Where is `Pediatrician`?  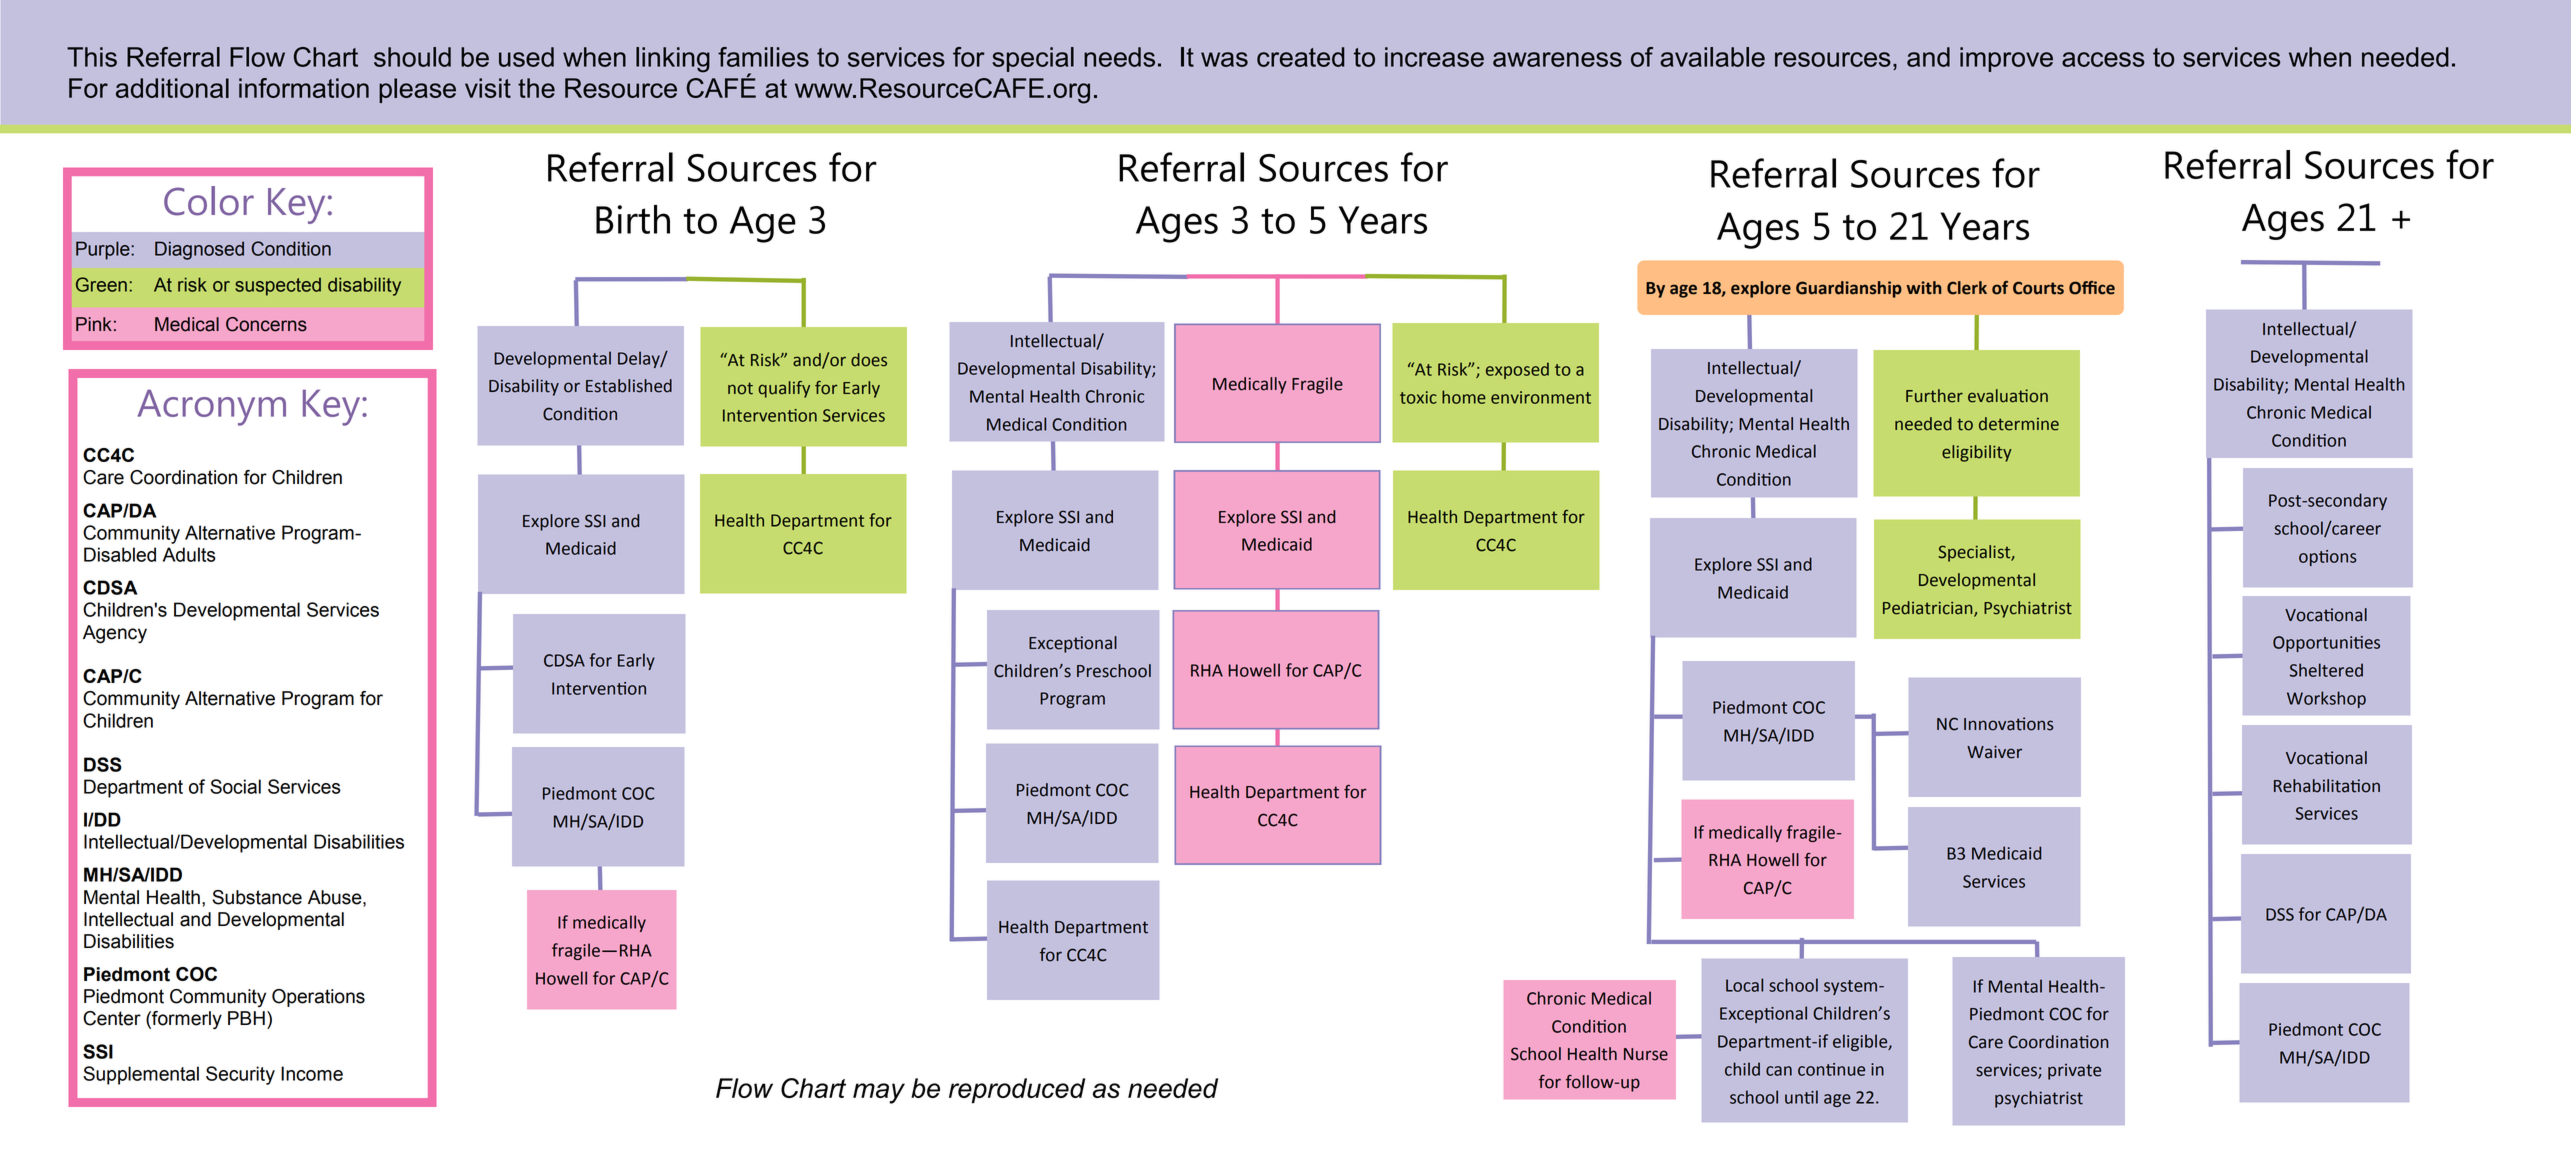 Pediatrician is located at coordinates (1929, 608).
